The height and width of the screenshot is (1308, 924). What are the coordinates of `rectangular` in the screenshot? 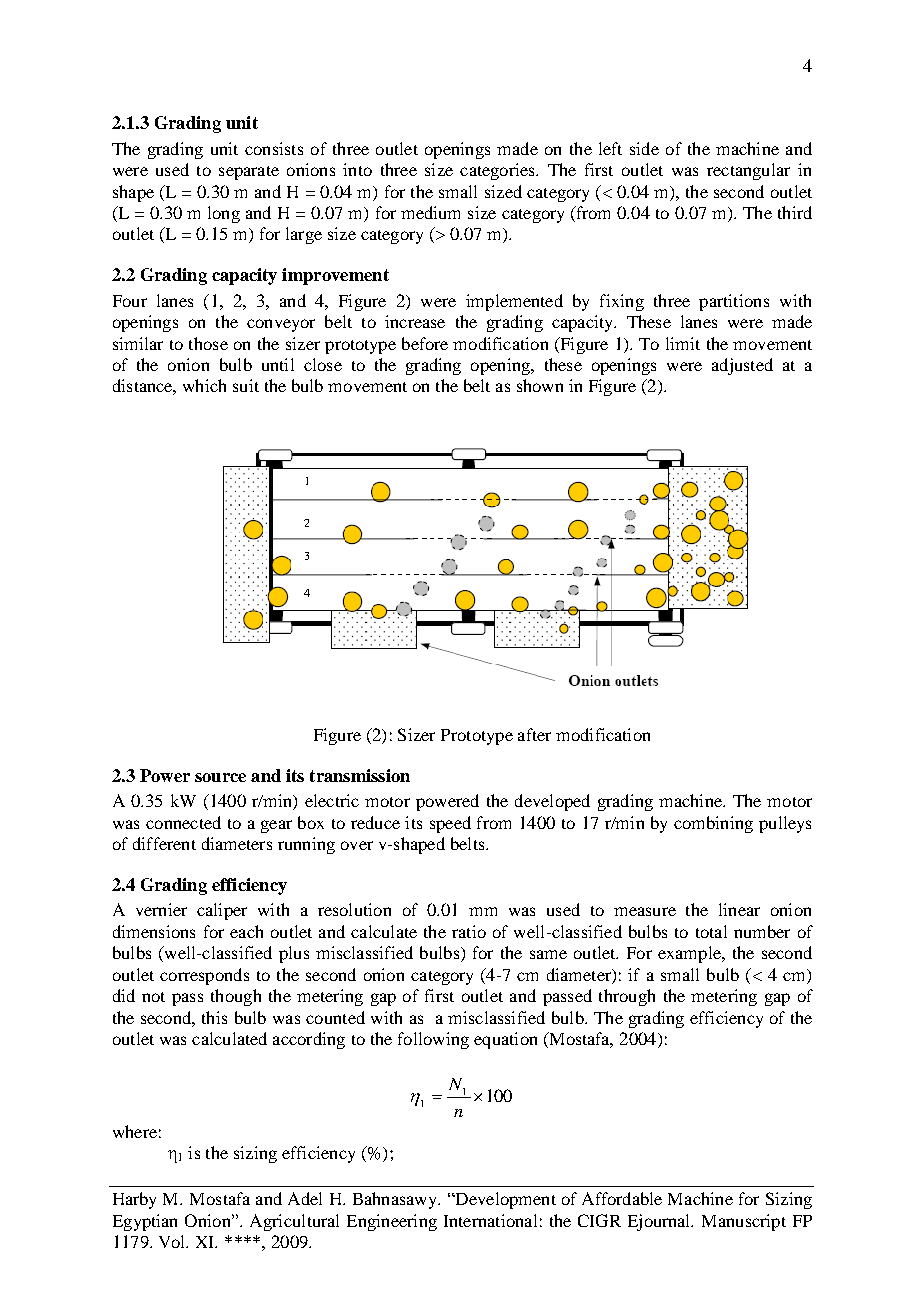 It's located at (748, 171).
